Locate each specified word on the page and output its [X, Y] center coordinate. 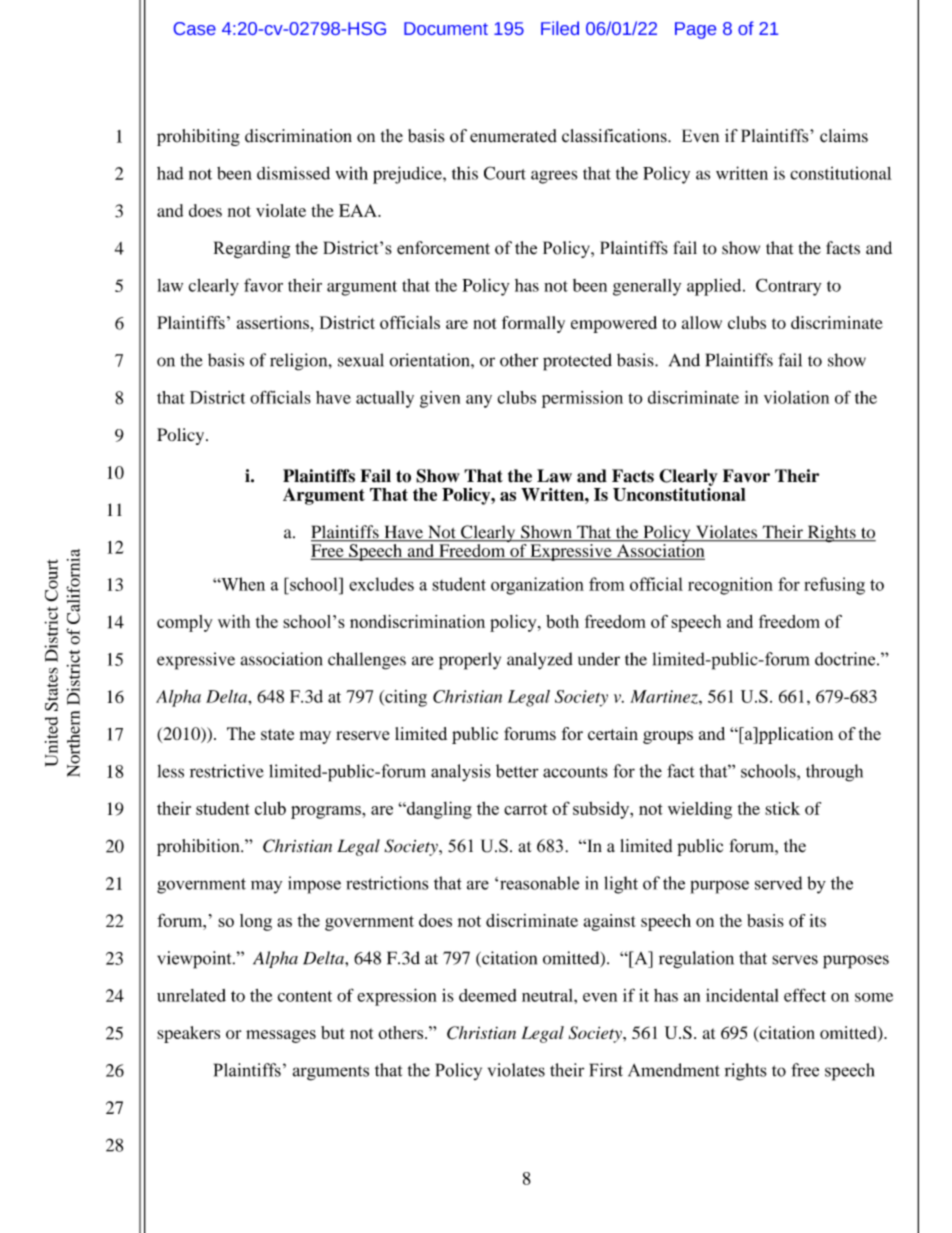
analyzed [540, 661]
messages [281, 1036]
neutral [548, 995]
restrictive [227, 771]
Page [695, 30]
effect [805, 995]
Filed [560, 28]
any [479, 401]
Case [195, 28]
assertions [273, 322]
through [834, 773]
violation [796, 397]
